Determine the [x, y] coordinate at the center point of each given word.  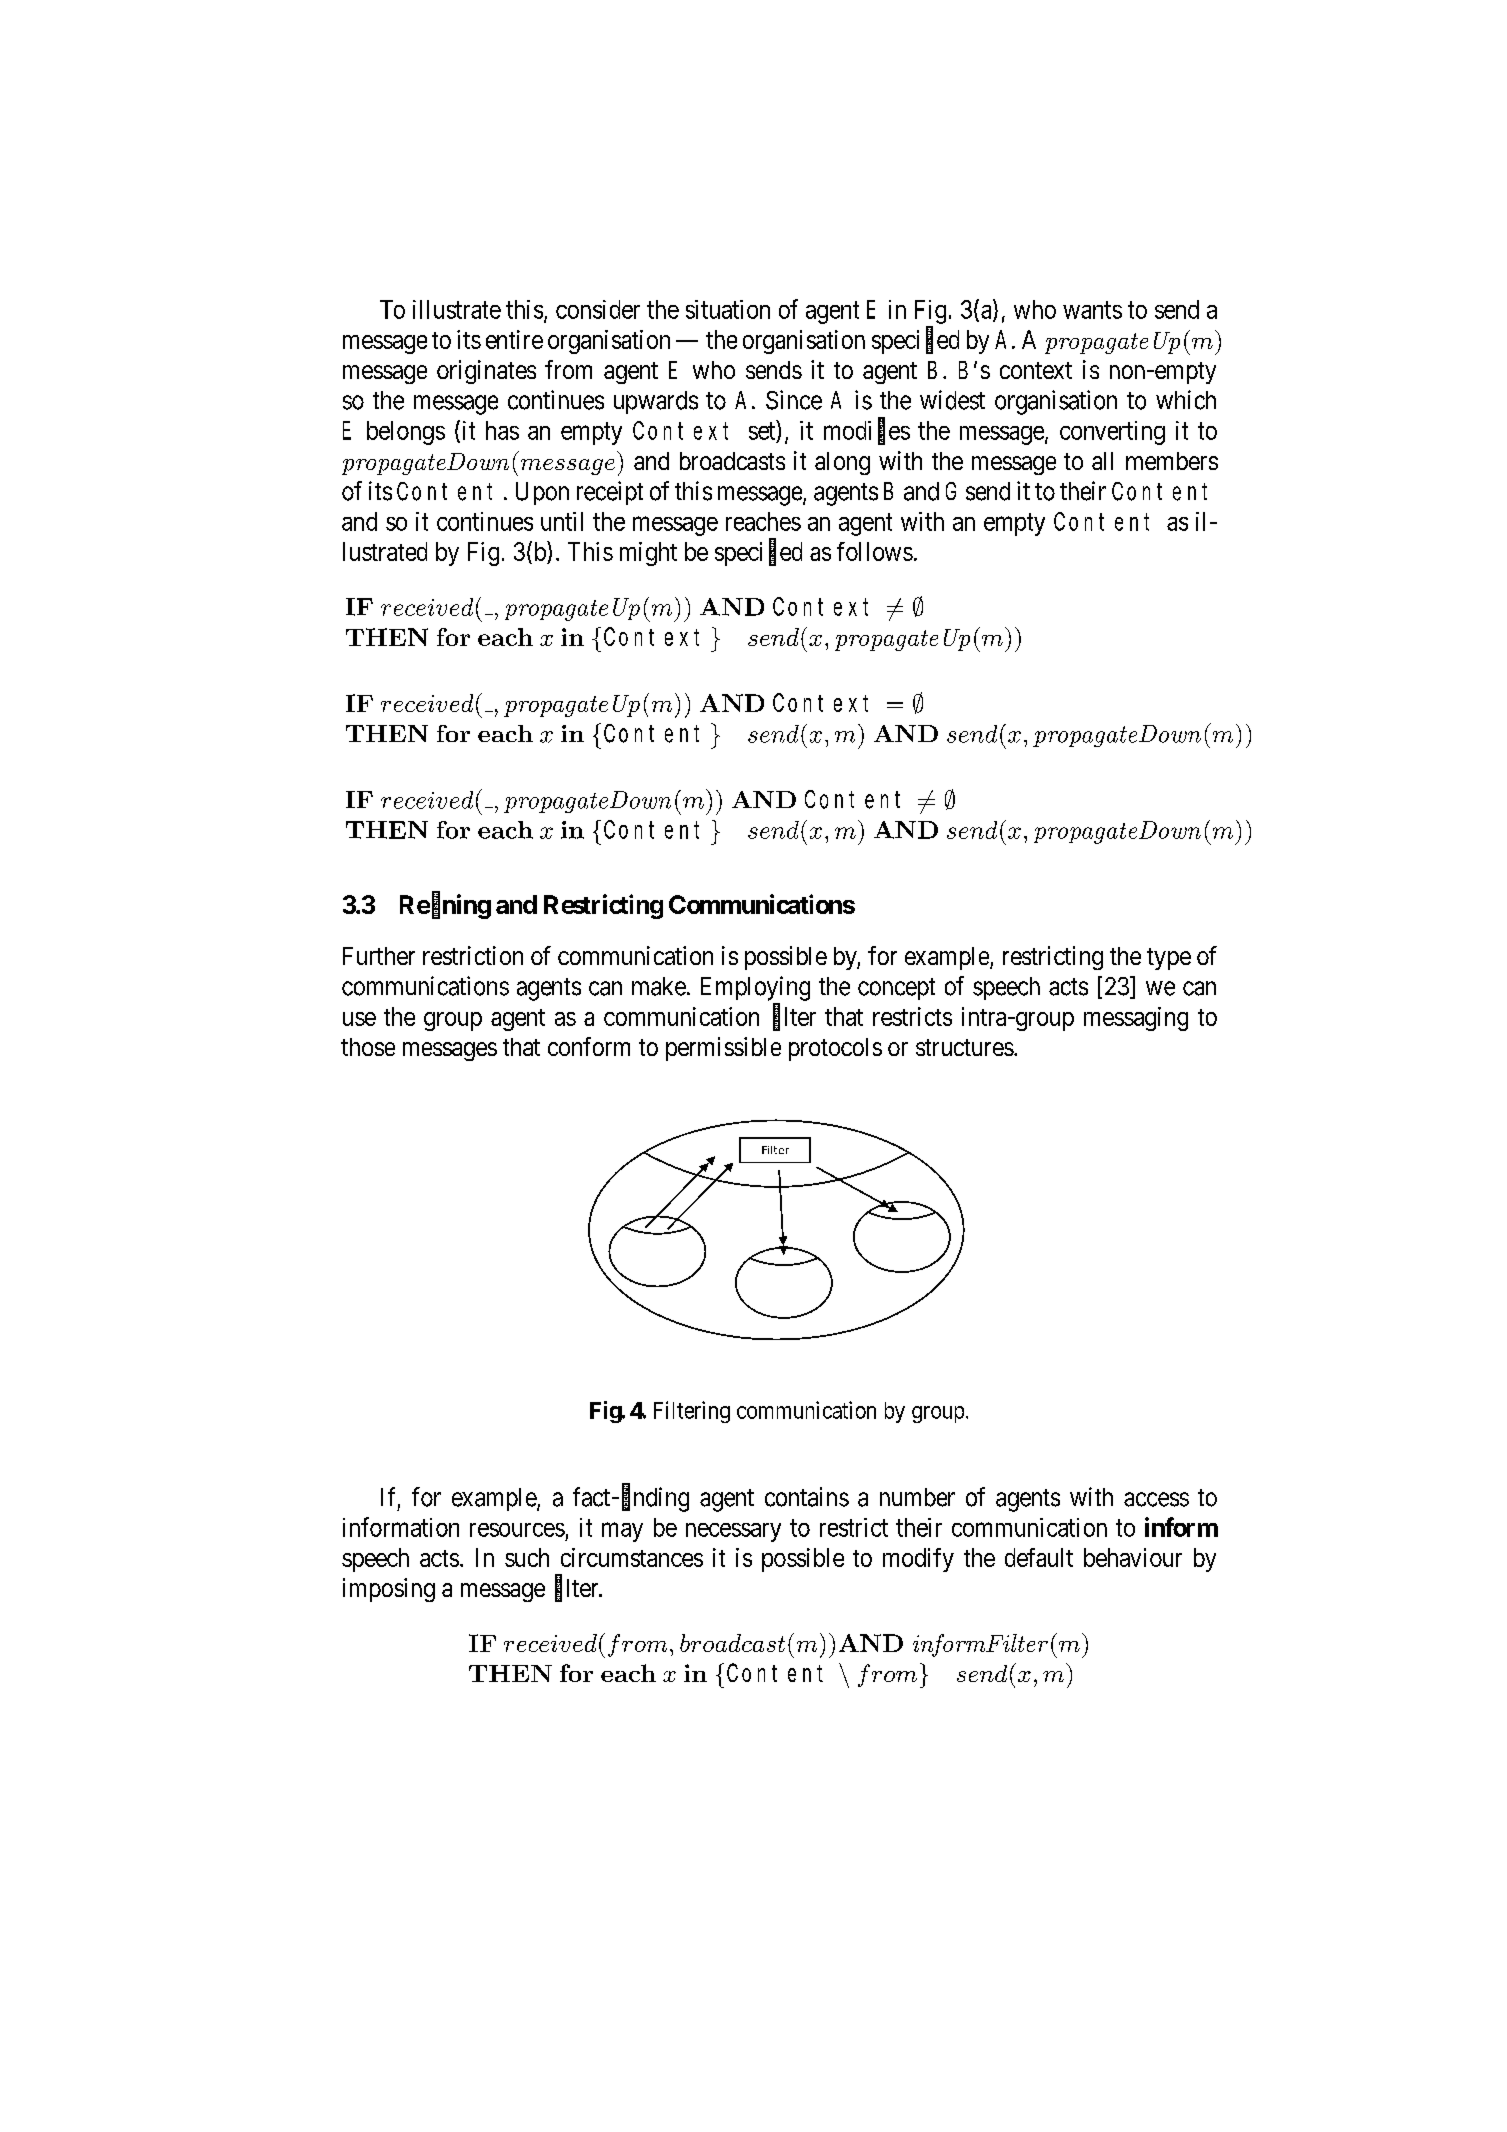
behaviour [1133, 1557]
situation [728, 309]
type [1169, 959]
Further [379, 956]
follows [875, 551]
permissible [723, 1049]
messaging [1136, 1019]
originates [486, 372]
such [527, 1557]
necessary [733, 1532]
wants [1092, 310]
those [368, 1047]
